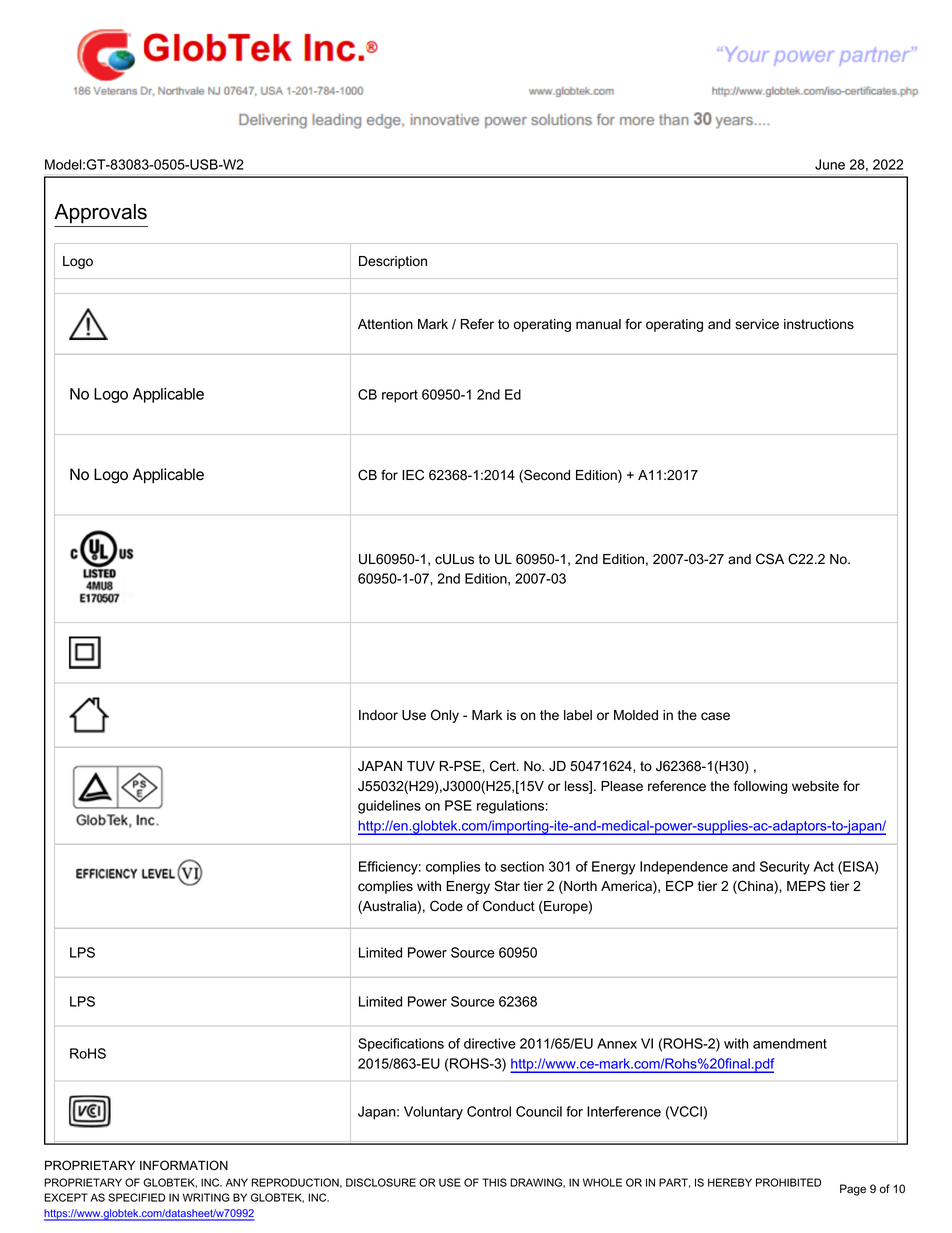 The image size is (952, 1233). What do you see at coordinates (770, 559) in the page?
I see `CSA` at bounding box center [770, 559].
